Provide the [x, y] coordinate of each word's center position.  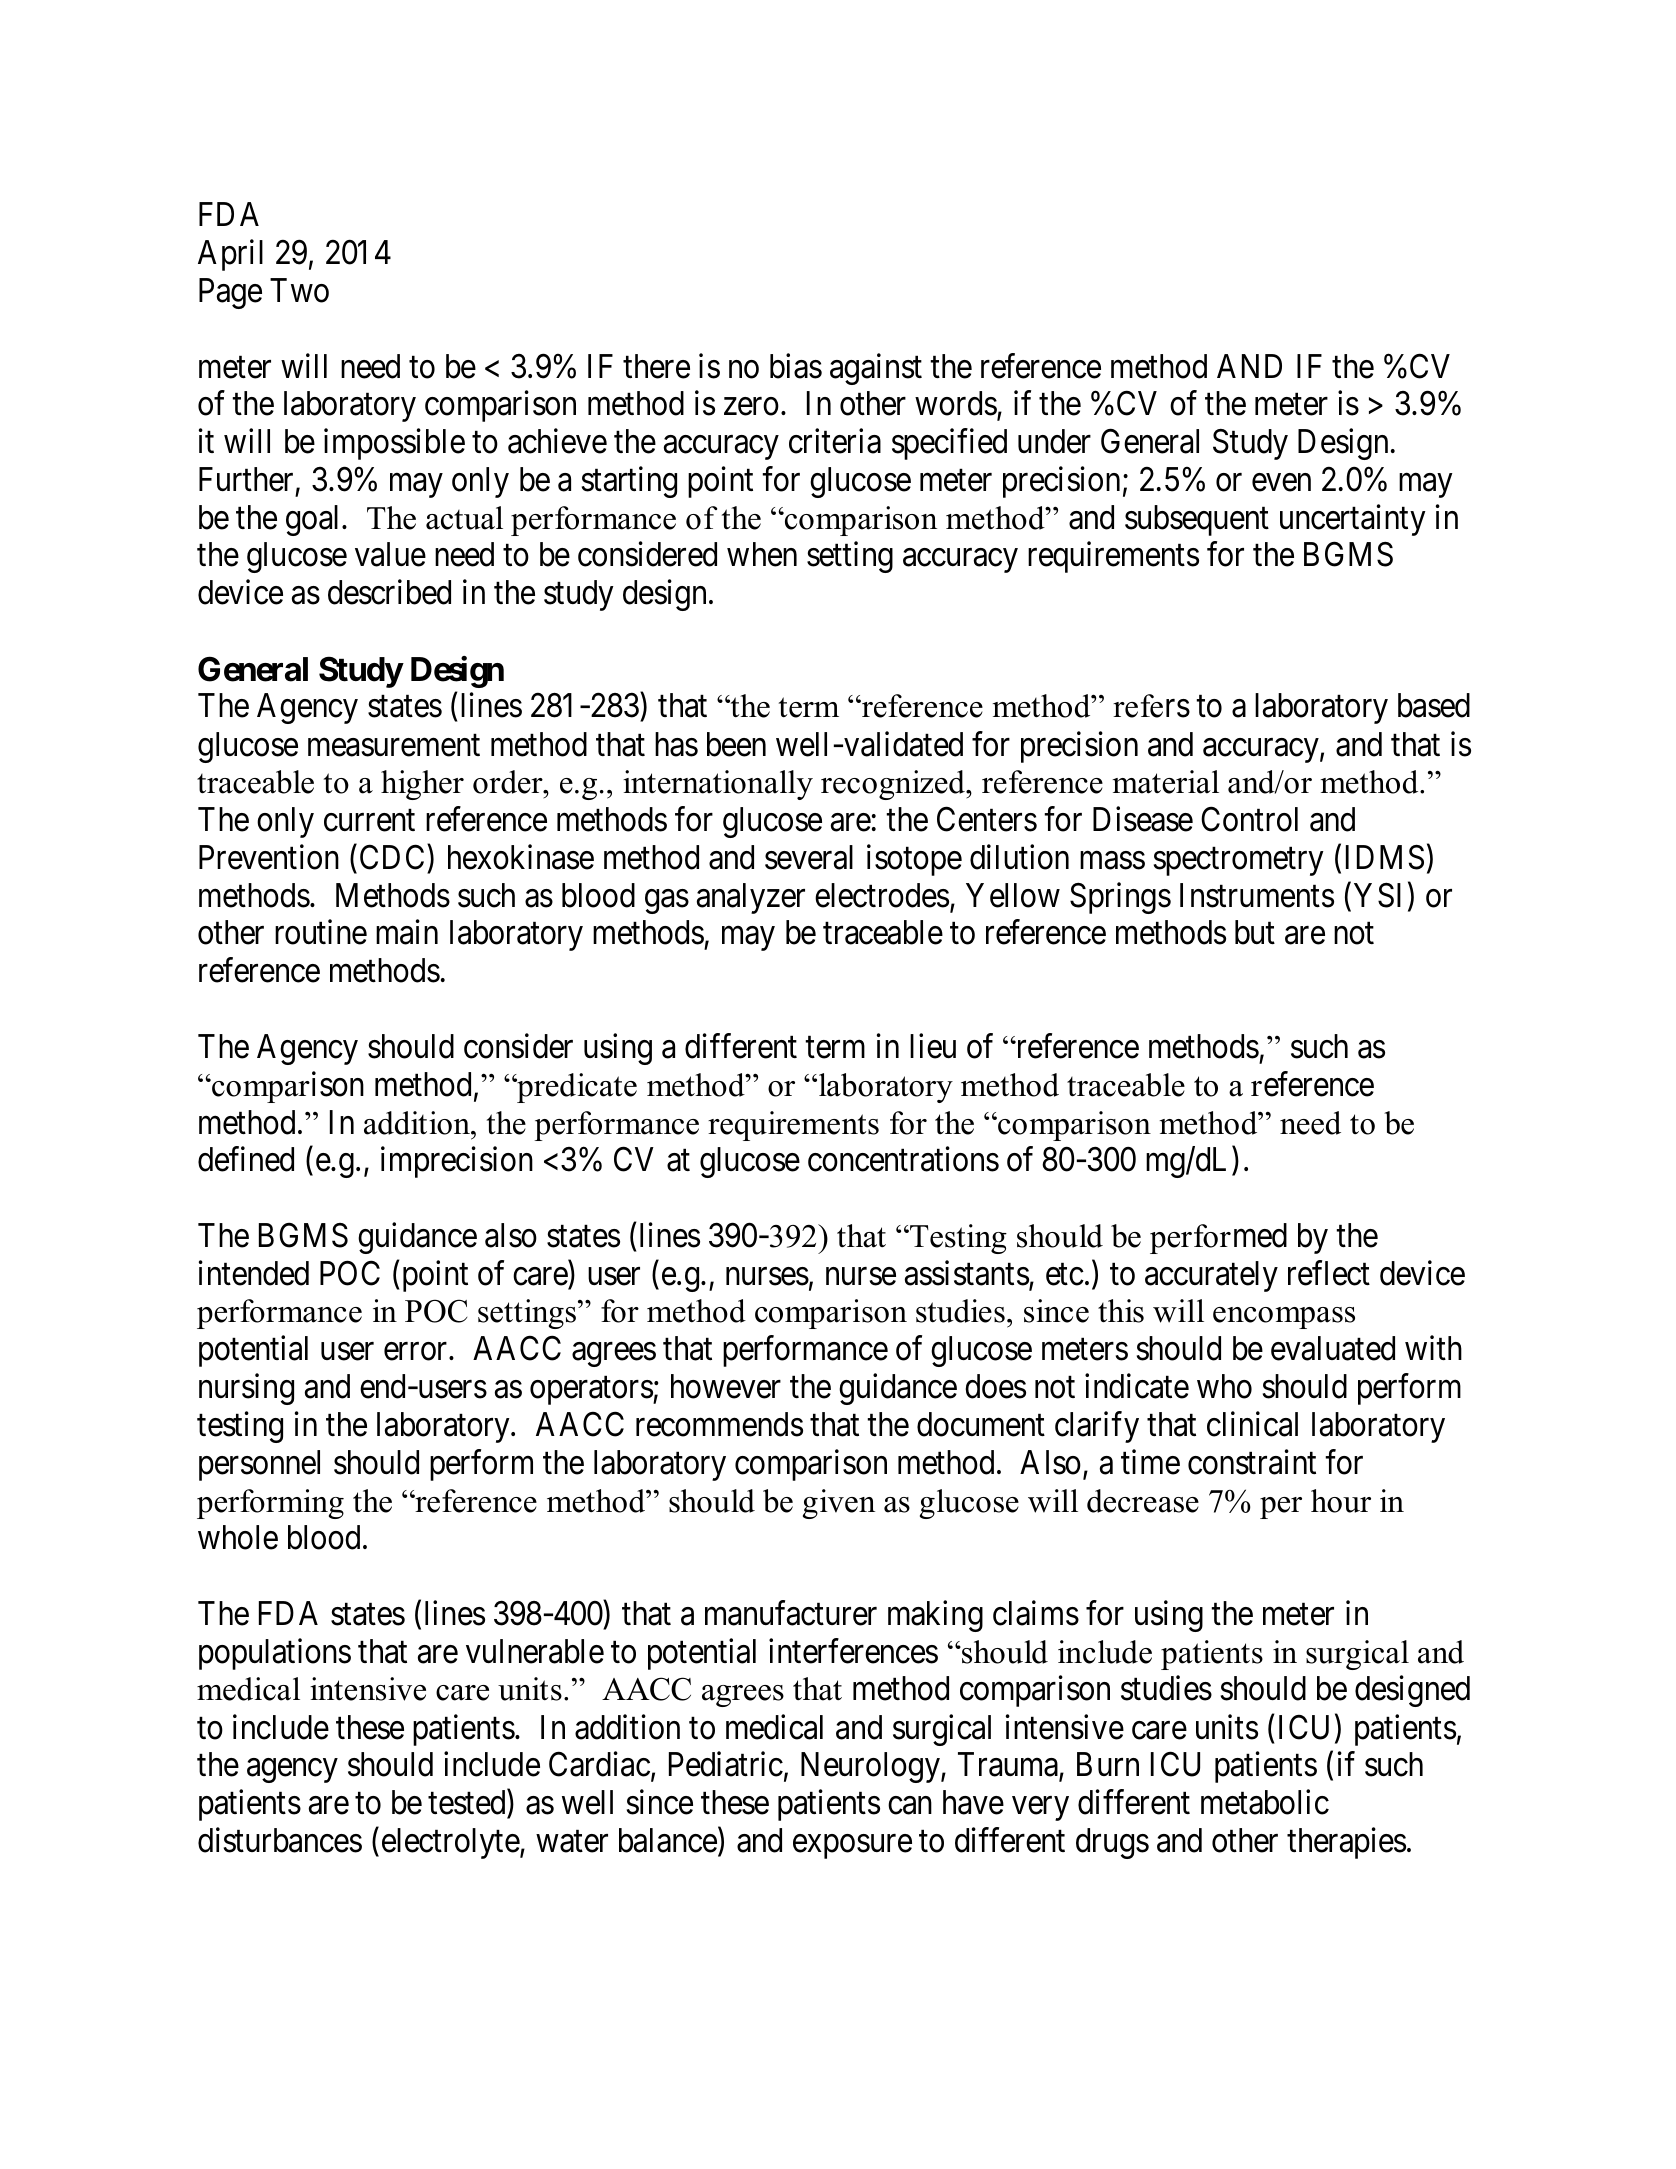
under [1054, 441]
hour [1341, 1501]
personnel [259, 1465]
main [407, 932]
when [762, 554]
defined [246, 1159]
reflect [1329, 1273]
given [839, 1504]
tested [466, 1802]
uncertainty [1353, 520]
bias [796, 366]
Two [299, 290]
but [1255, 932]
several [809, 857]
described [389, 592]
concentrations [903, 1159]
